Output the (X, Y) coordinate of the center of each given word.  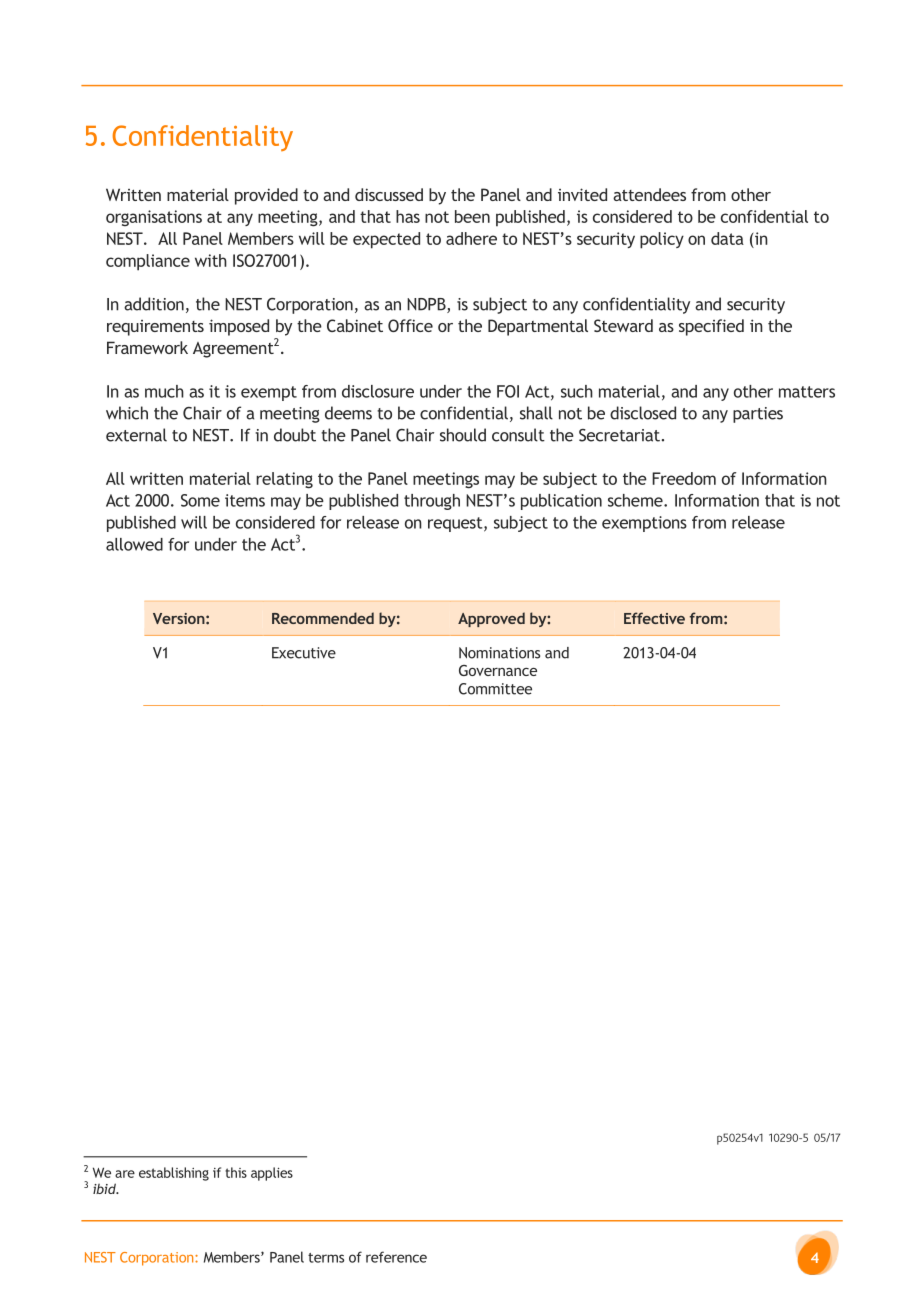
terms (326, 1258)
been (472, 216)
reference (396, 1257)
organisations (154, 218)
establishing (174, 1174)
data (727, 238)
